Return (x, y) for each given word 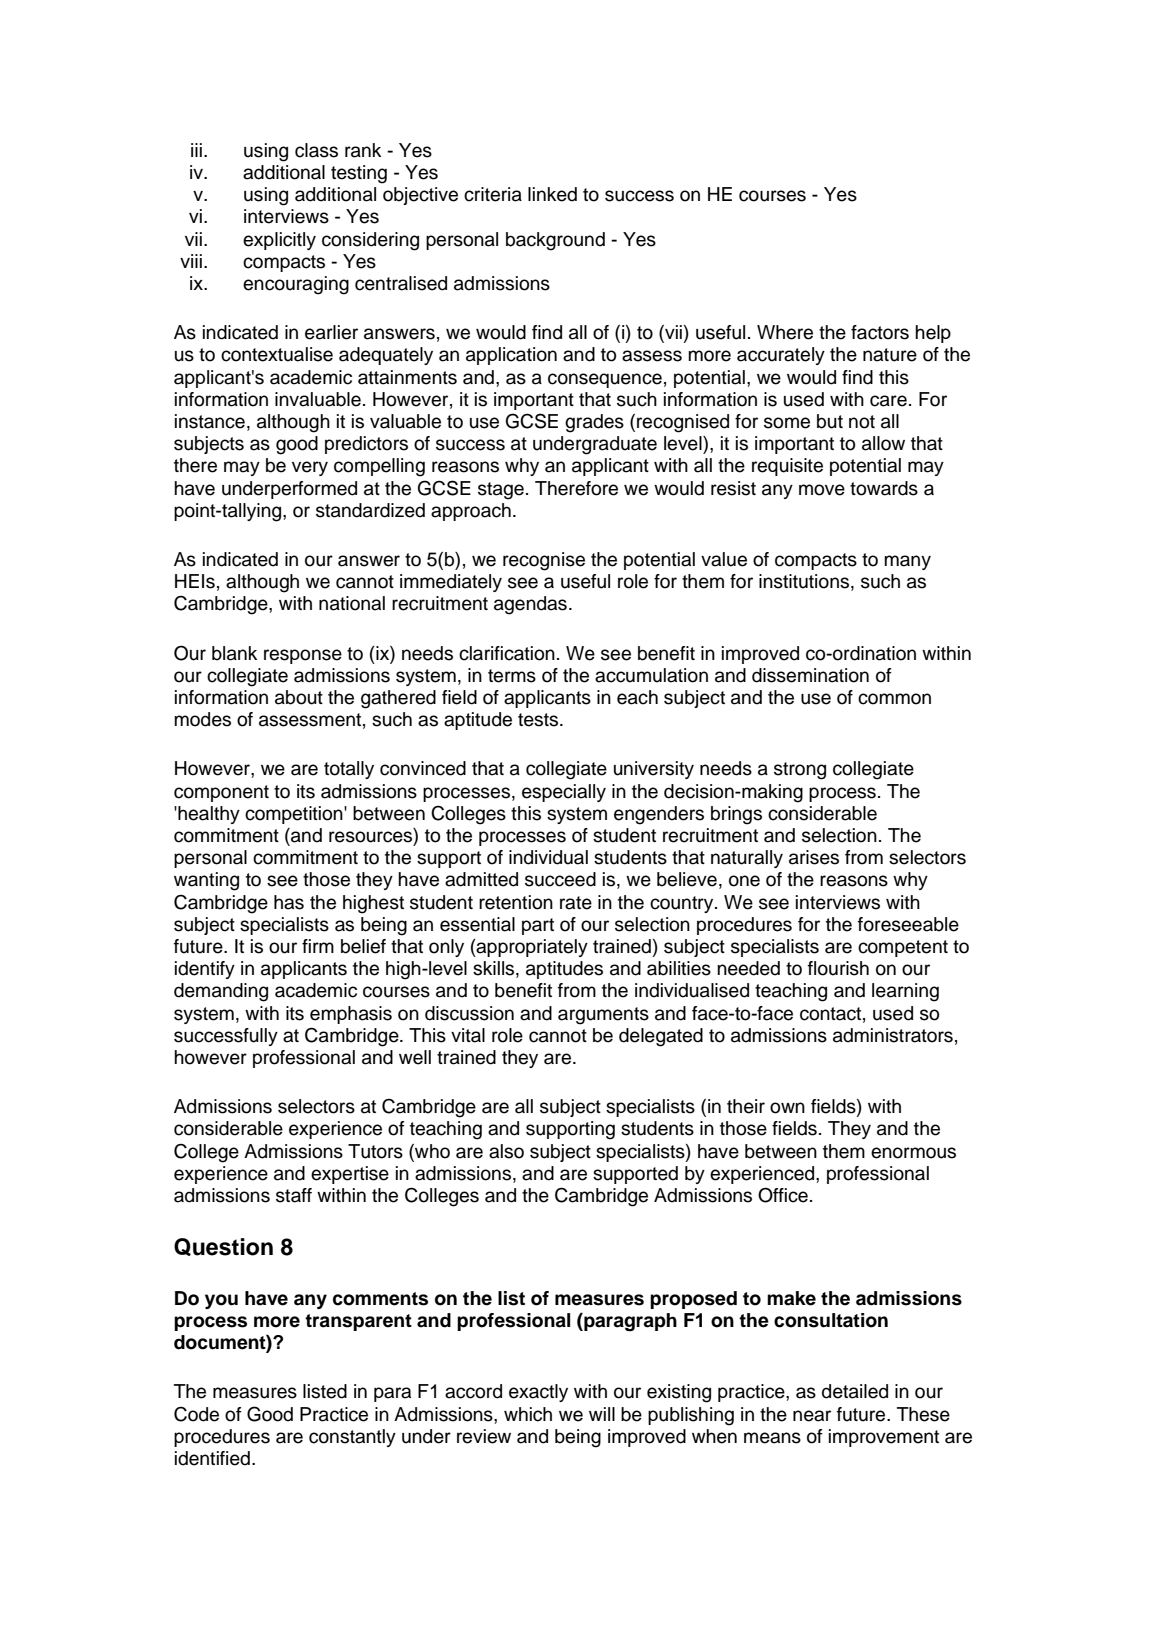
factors (880, 332)
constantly (352, 1438)
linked (552, 194)
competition (295, 815)
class (316, 150)
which (528, 1414)
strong (800, 771)
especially (564, 793)
